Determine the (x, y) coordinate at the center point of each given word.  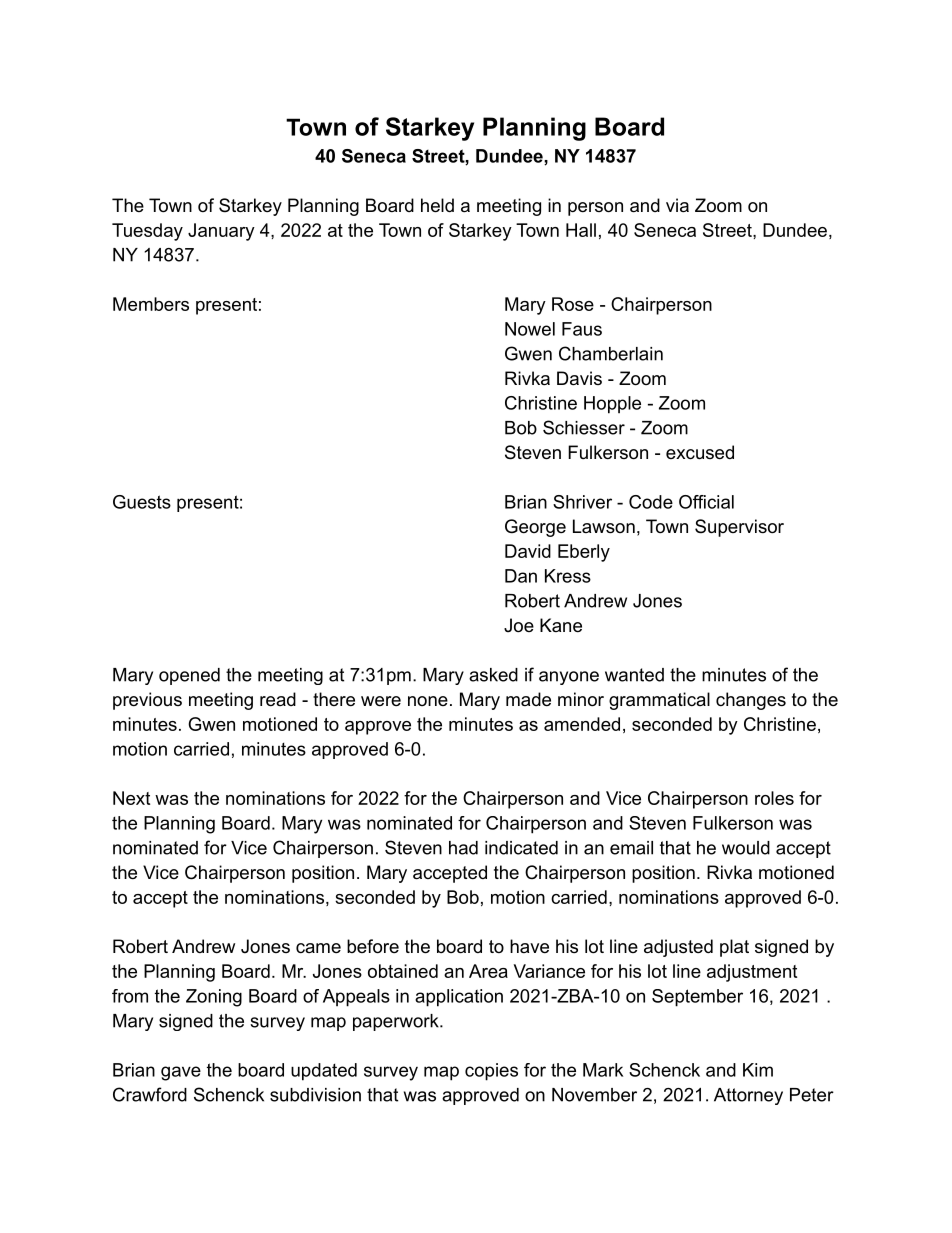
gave (181, 1073)
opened (189, 676)
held (437, 205)
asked (493, 675)
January (221, 232)
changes (751, 701)
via (677, 205)
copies (491, 1072)
